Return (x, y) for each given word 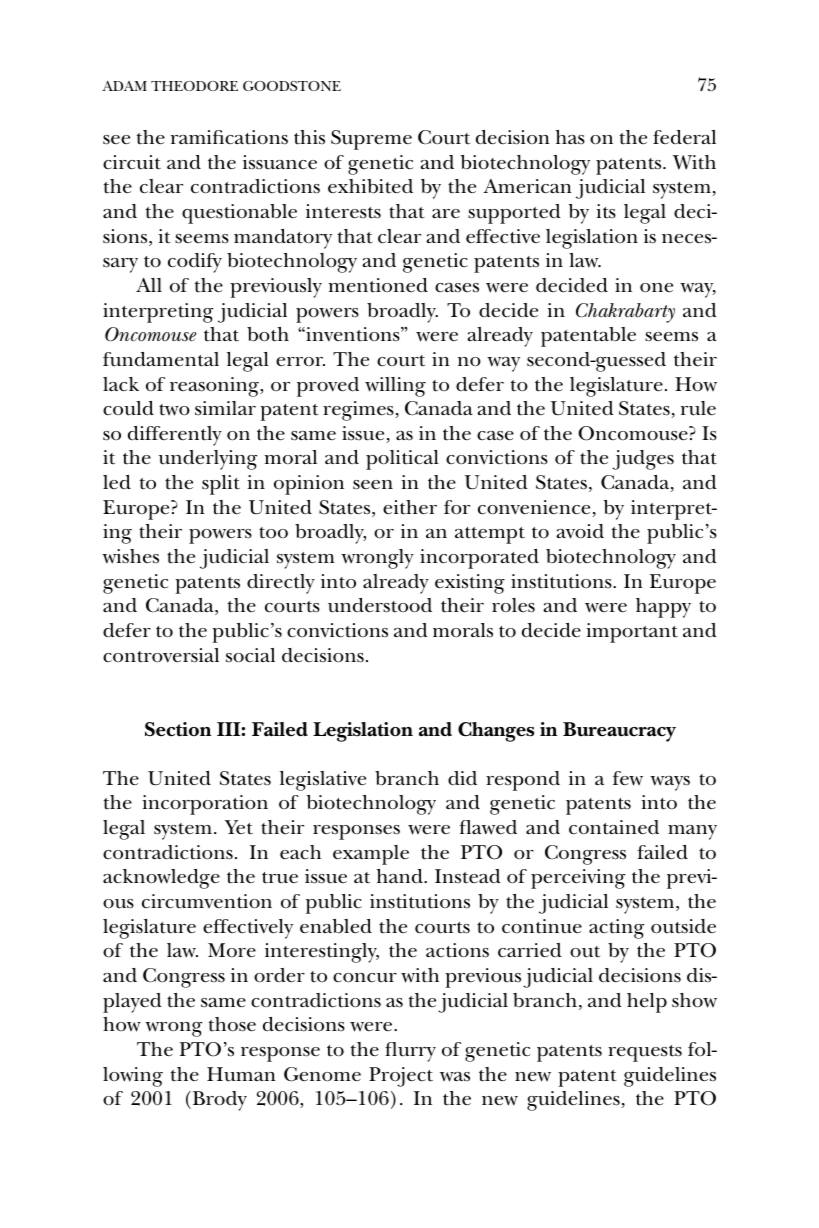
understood (380, 605)
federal (684, 137)
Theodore (194, 86)
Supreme (371, 140)
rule (698, 408)
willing (395, 387)
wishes (130, 556)
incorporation (205, 805)
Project (401, 1077)
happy (663, 608)
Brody (218, 1101)
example (371, 855)
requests (645, 1053)
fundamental (161, 359)
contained (614, 827)
